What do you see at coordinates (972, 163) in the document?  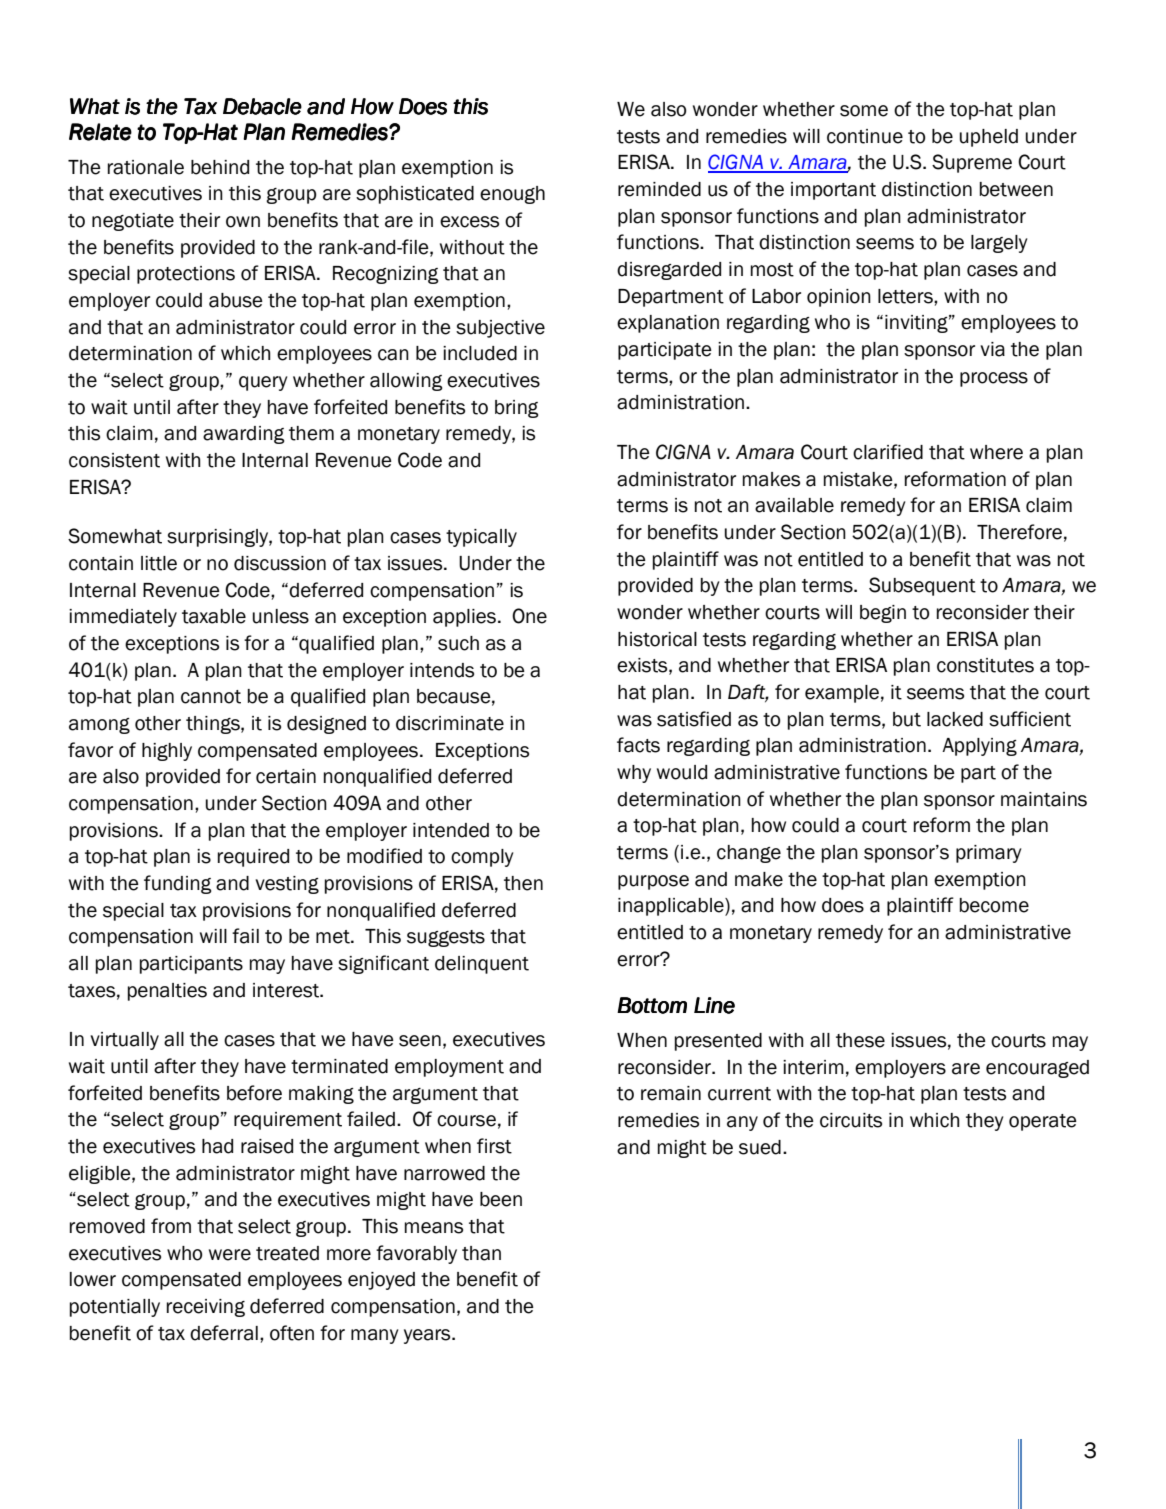 I see `Supreme` at bounding box center [972, 163].
